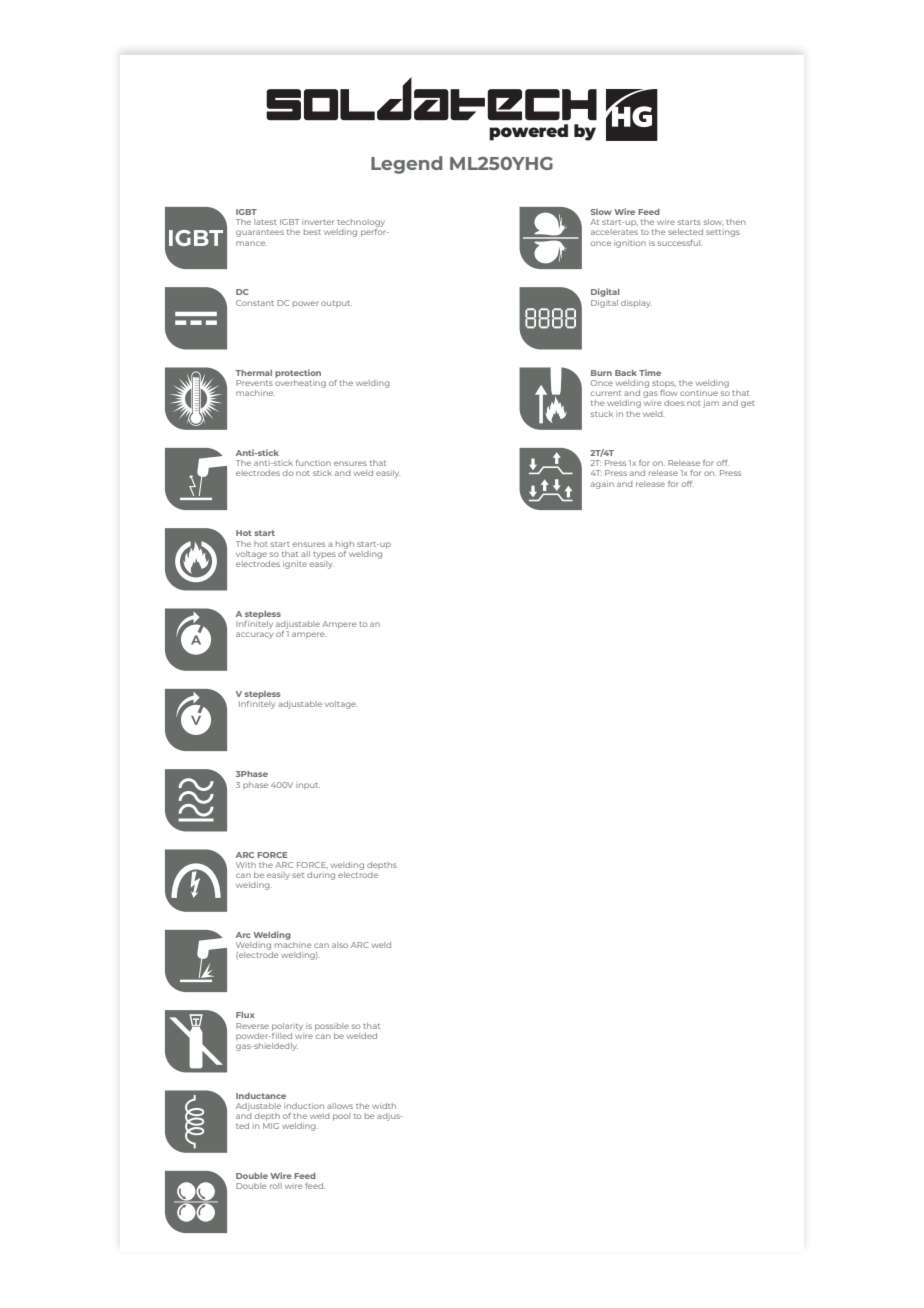  I want to click on inverter, so click(318, 222).
